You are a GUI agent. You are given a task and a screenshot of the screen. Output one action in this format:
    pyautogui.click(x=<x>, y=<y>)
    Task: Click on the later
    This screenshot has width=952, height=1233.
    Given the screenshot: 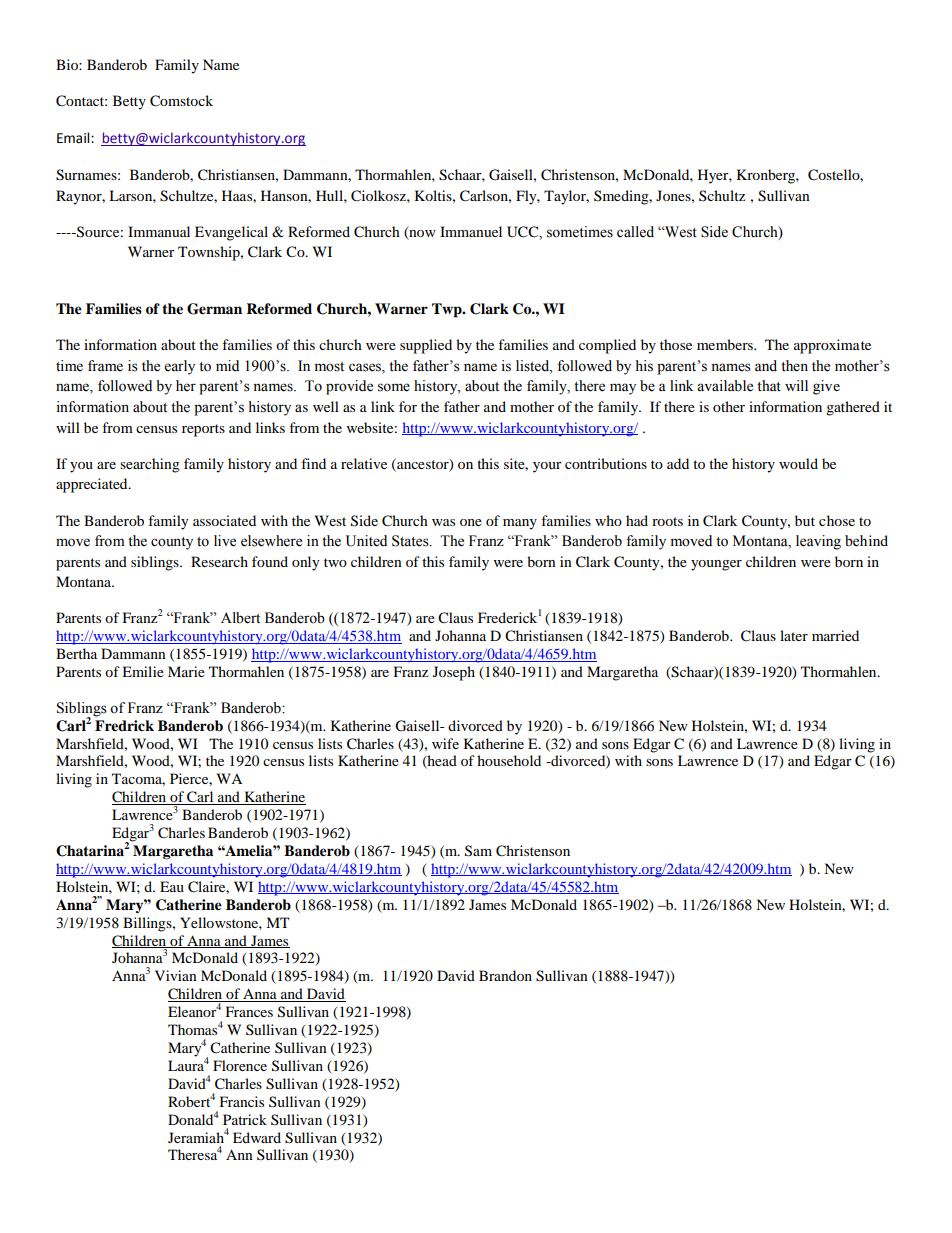 What is the action you would take?
    pyautogui.click(x=794, y=635)
